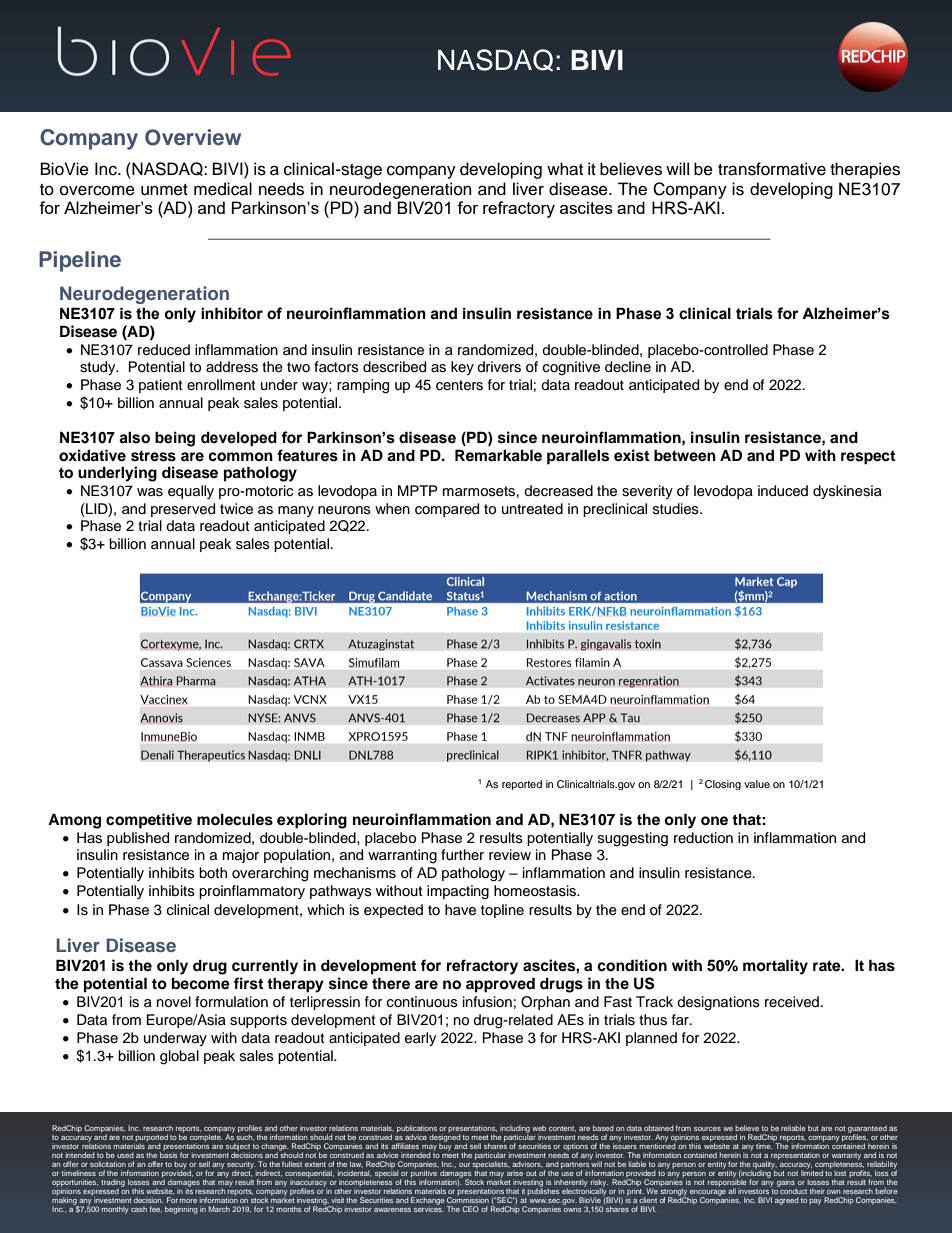 The width and height of the image is (952, 1233). What do you see at coordinates (164, 190) in the image?
I see `unmet` at bounding box center [164, 190].
